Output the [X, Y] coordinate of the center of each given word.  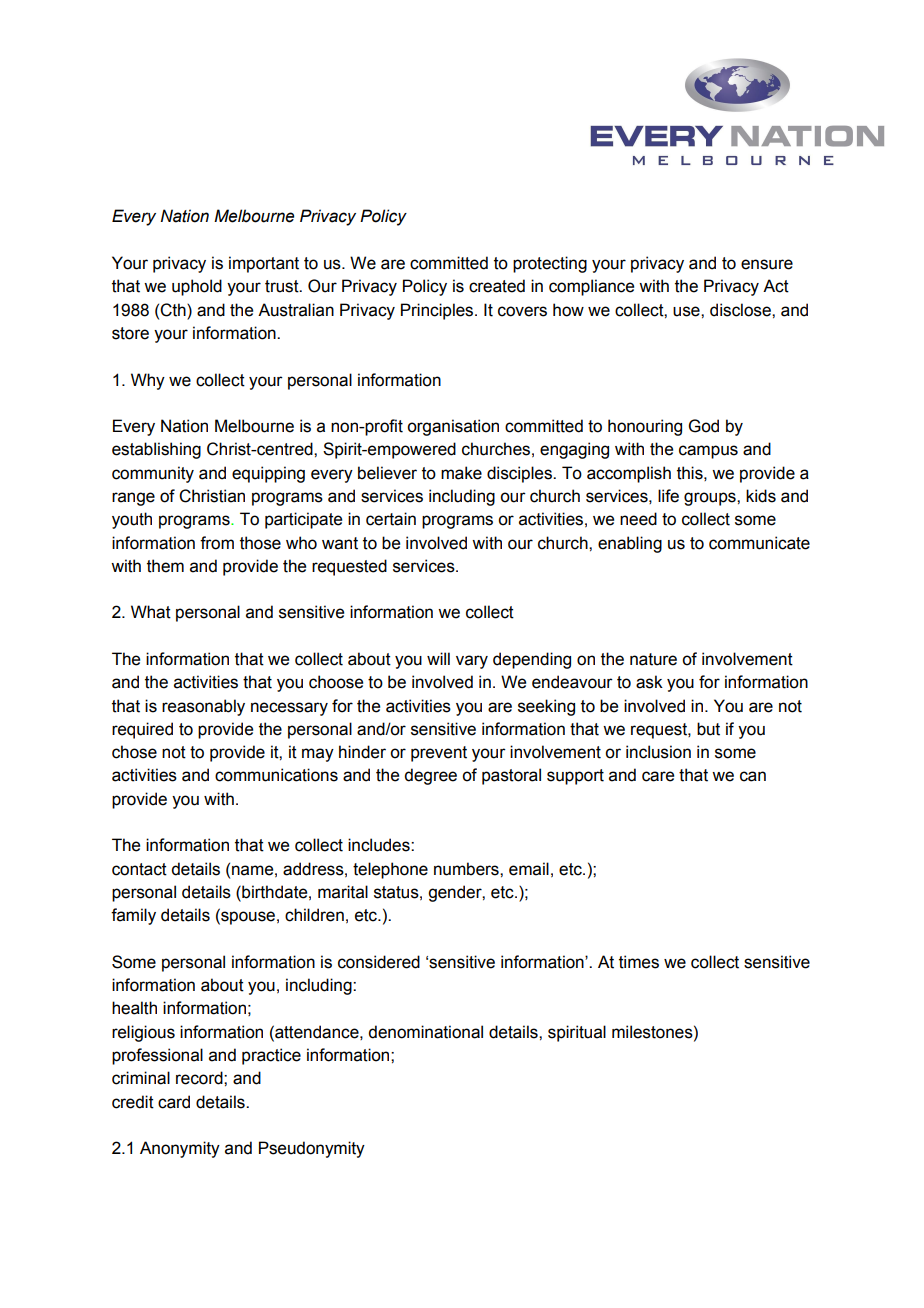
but [708, 729]
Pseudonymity [312, 1149]
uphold [197, 287]
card [174, 1102]
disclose [741, 310]
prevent [439, 754]
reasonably [203, 707]
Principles [438, 311]
